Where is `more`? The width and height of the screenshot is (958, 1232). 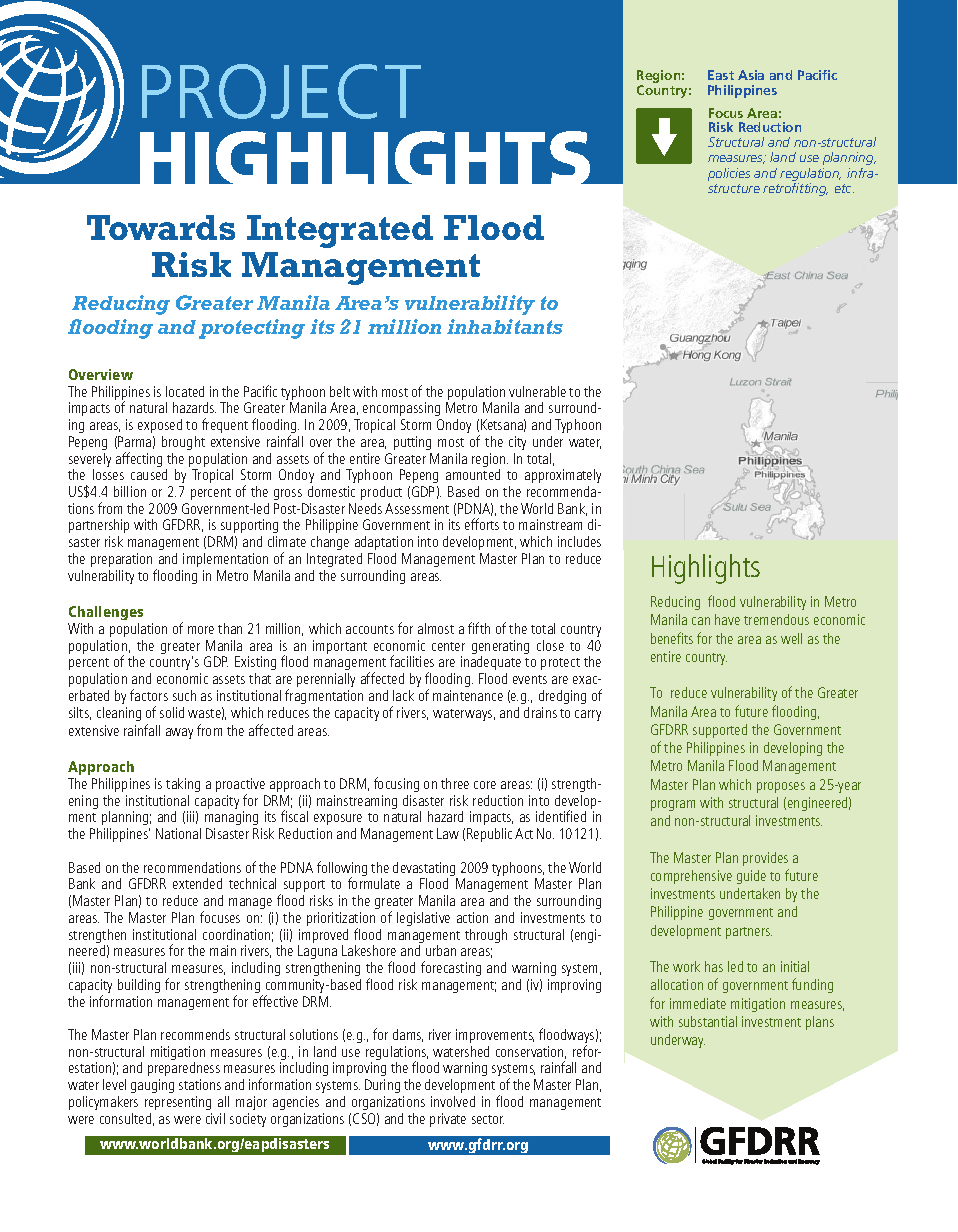
more is located at coordinates (201, 630).
